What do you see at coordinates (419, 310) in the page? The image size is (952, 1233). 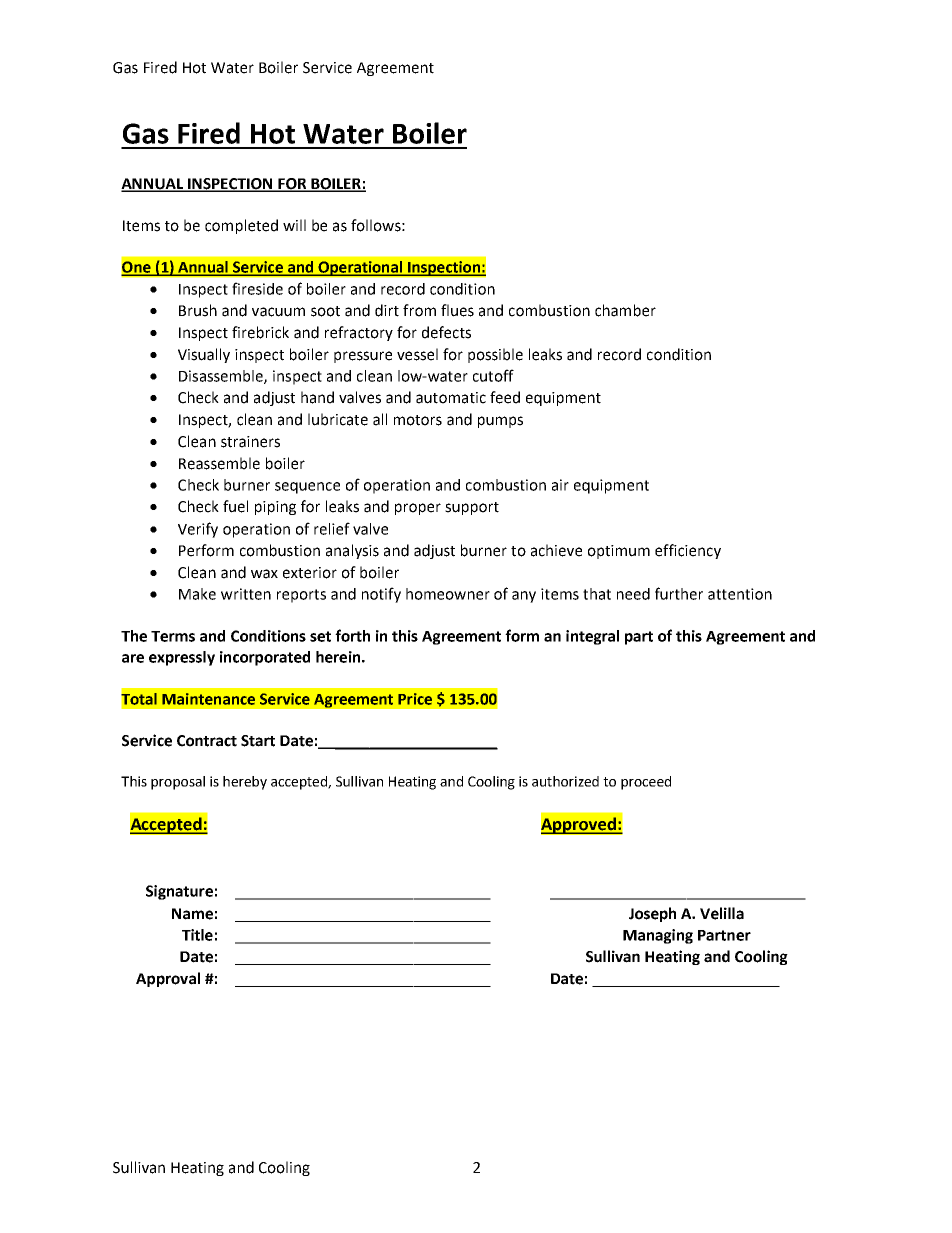 I see `from` at bounding box center [419, 310].
